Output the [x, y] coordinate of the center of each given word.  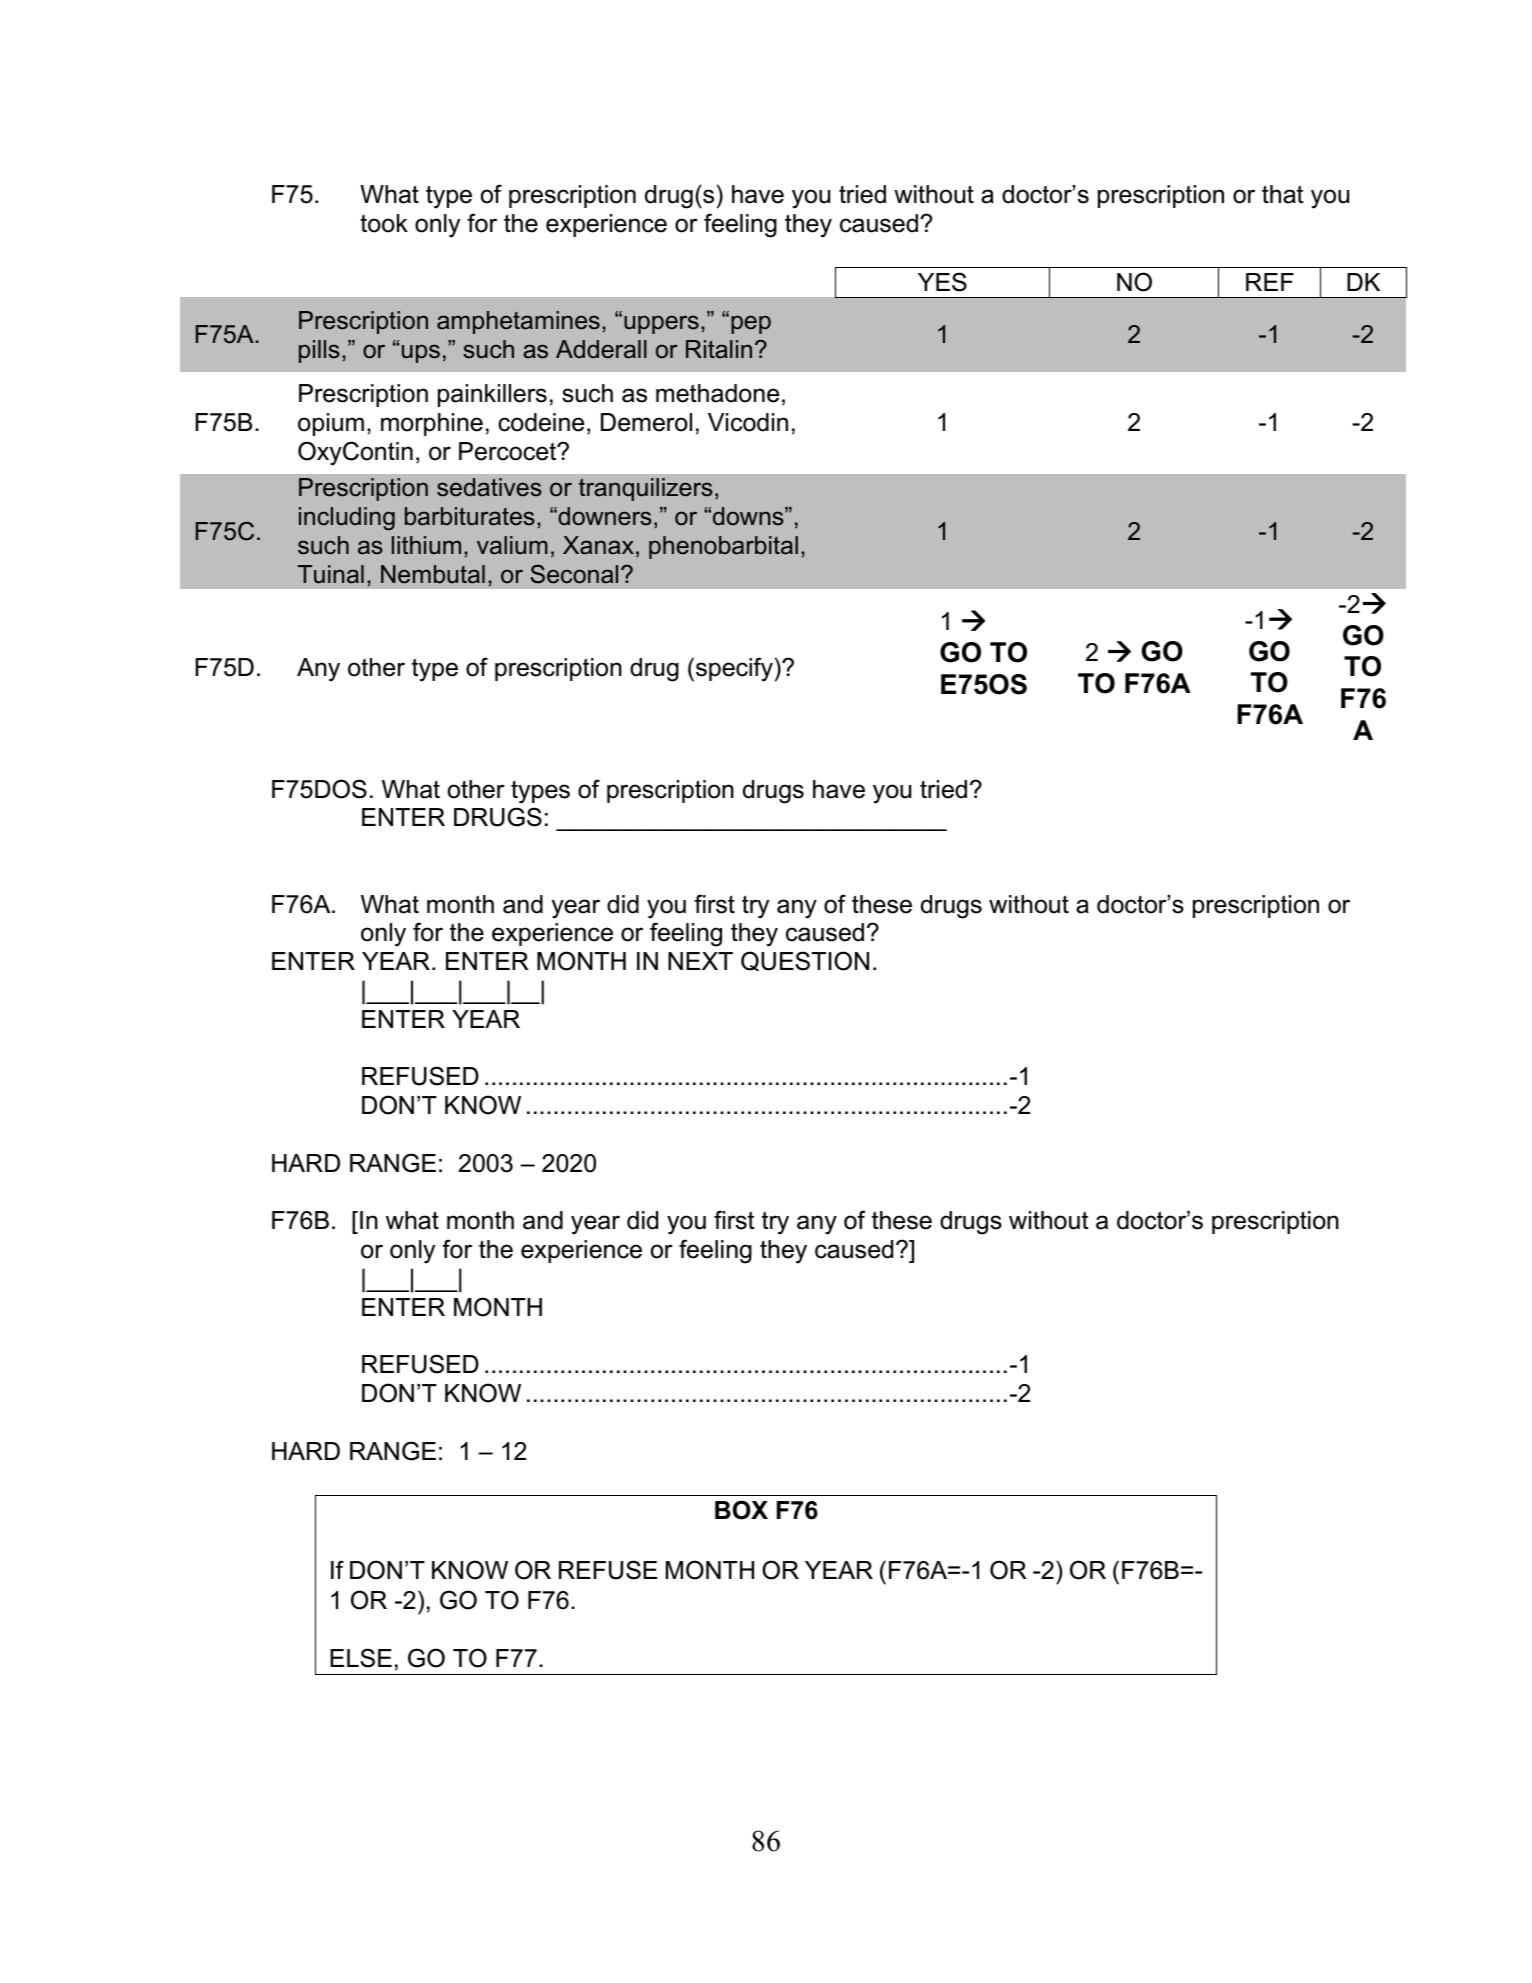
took [384, 223]
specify [734, 669]
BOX [741, 1510]
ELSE [361, 1658]
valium [512, 545]
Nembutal [433, 574]
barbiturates [470, 516]
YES [942, 282]
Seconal [574, 574]
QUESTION [805, 961]
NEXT [700, 961]
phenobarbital [723, 547]
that [1283, 194]
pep [751, 324]
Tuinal [331, 574]
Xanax [598, 545]
